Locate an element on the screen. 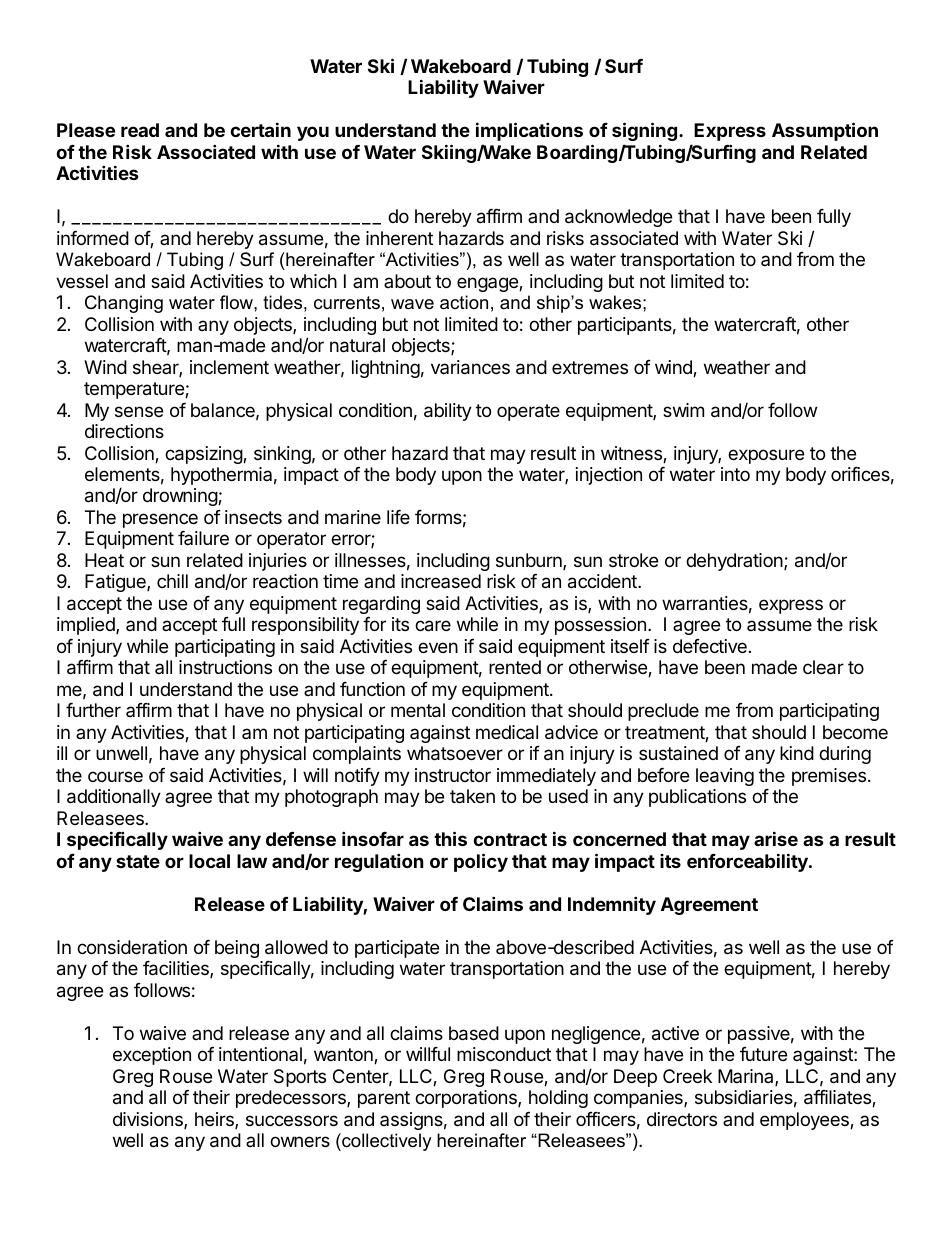 Image resolution: width=952 pixels, height=1233 pixels. read is located at coordinates (140, 130).
